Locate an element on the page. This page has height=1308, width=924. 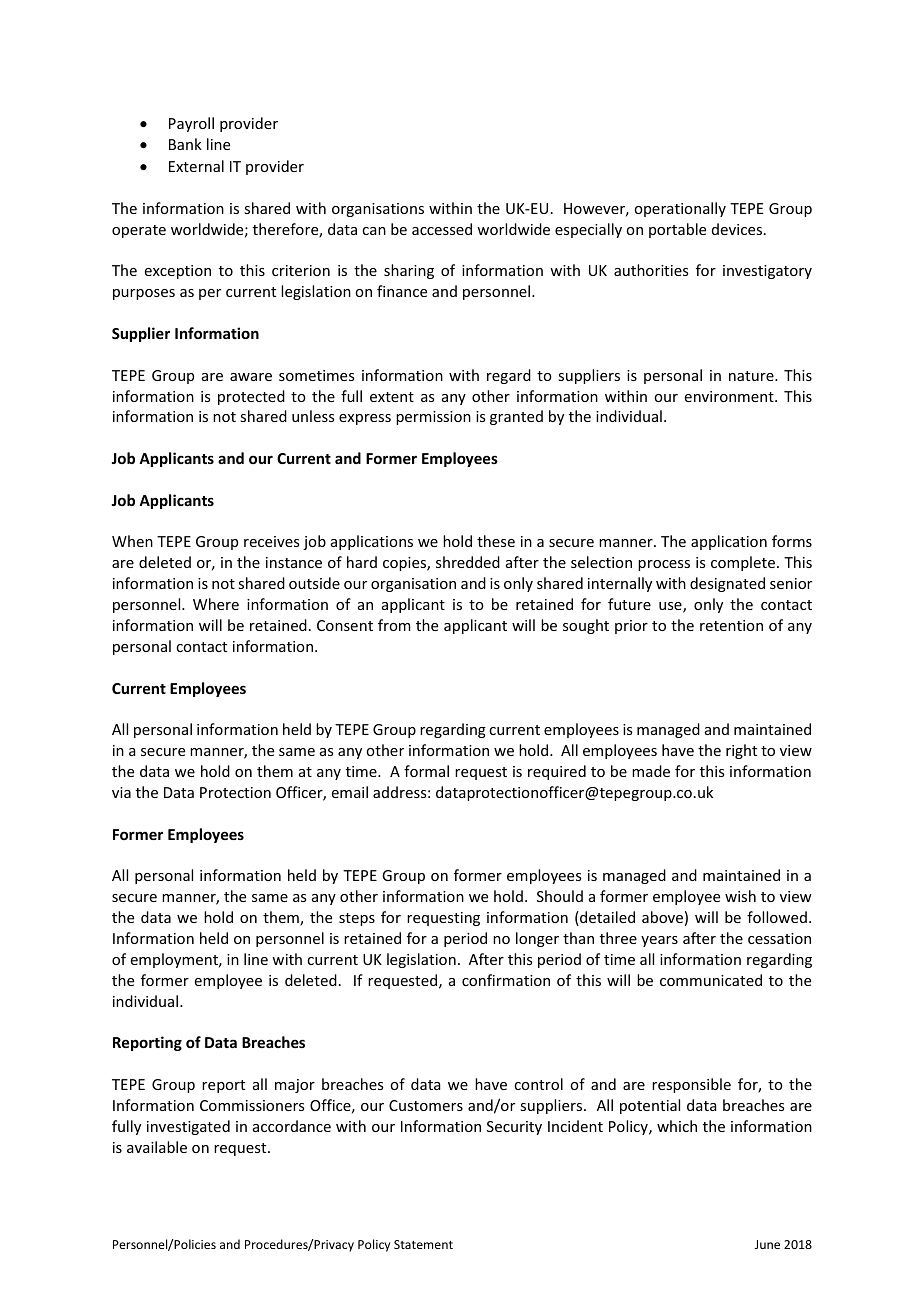
External is located at coordinates (196, 166).
